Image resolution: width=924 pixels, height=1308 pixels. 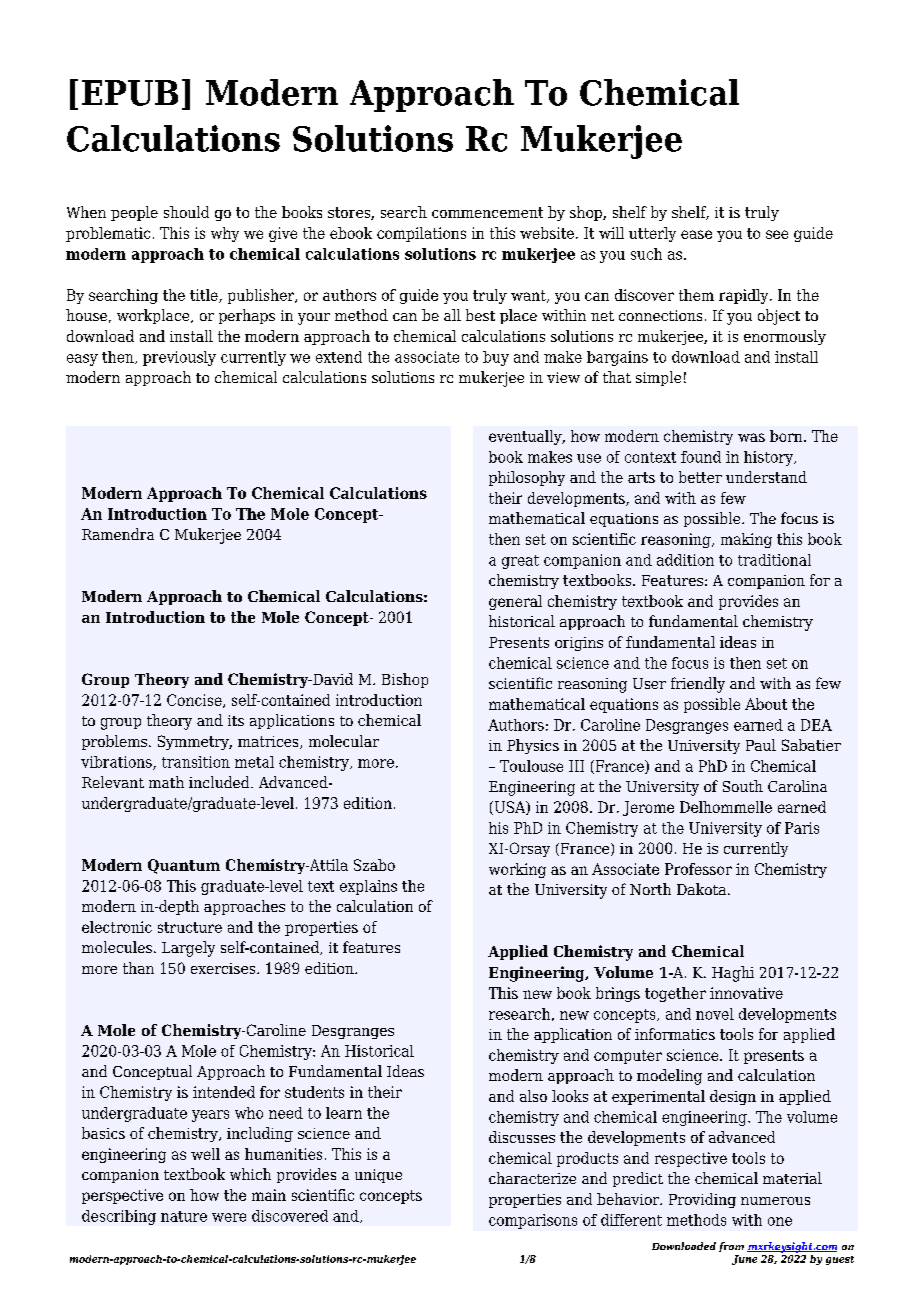 What do you see at coordinates (130, 93) in the screenshot?
I see `EPUB` at bounding box center [130, 93].
